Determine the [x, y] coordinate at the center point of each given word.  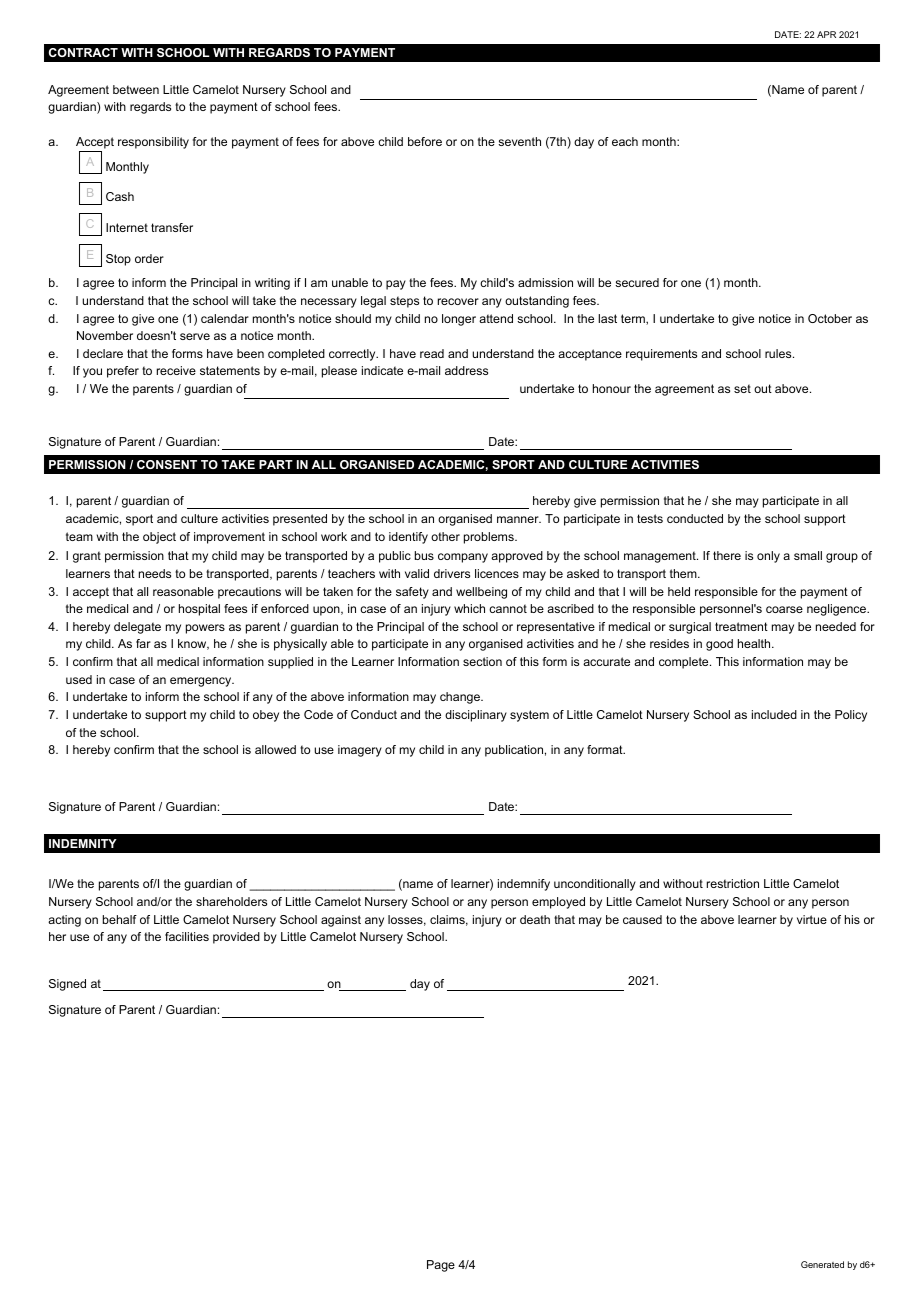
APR [826, 34]
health [755, 643]
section [482, 661]
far [143, 643]
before [425, 141]
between [136, 89]
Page [441, 1266]
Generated [822, 1264]
